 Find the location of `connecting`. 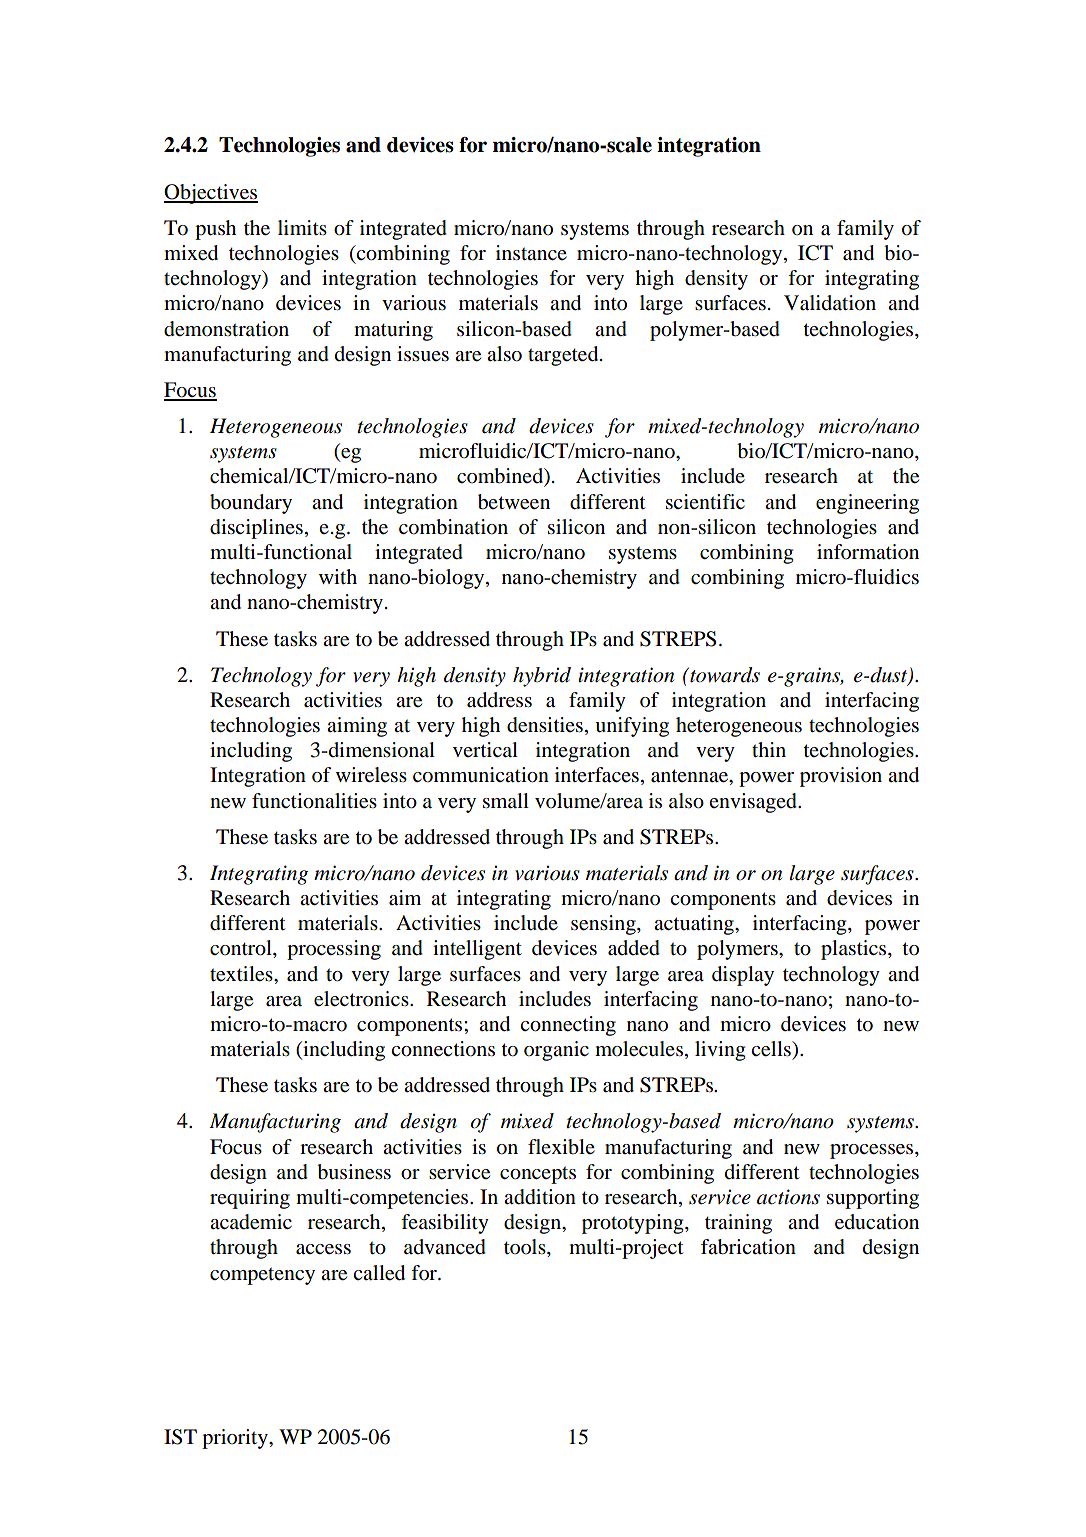

connecting is located at coordinates (568, 1026).
